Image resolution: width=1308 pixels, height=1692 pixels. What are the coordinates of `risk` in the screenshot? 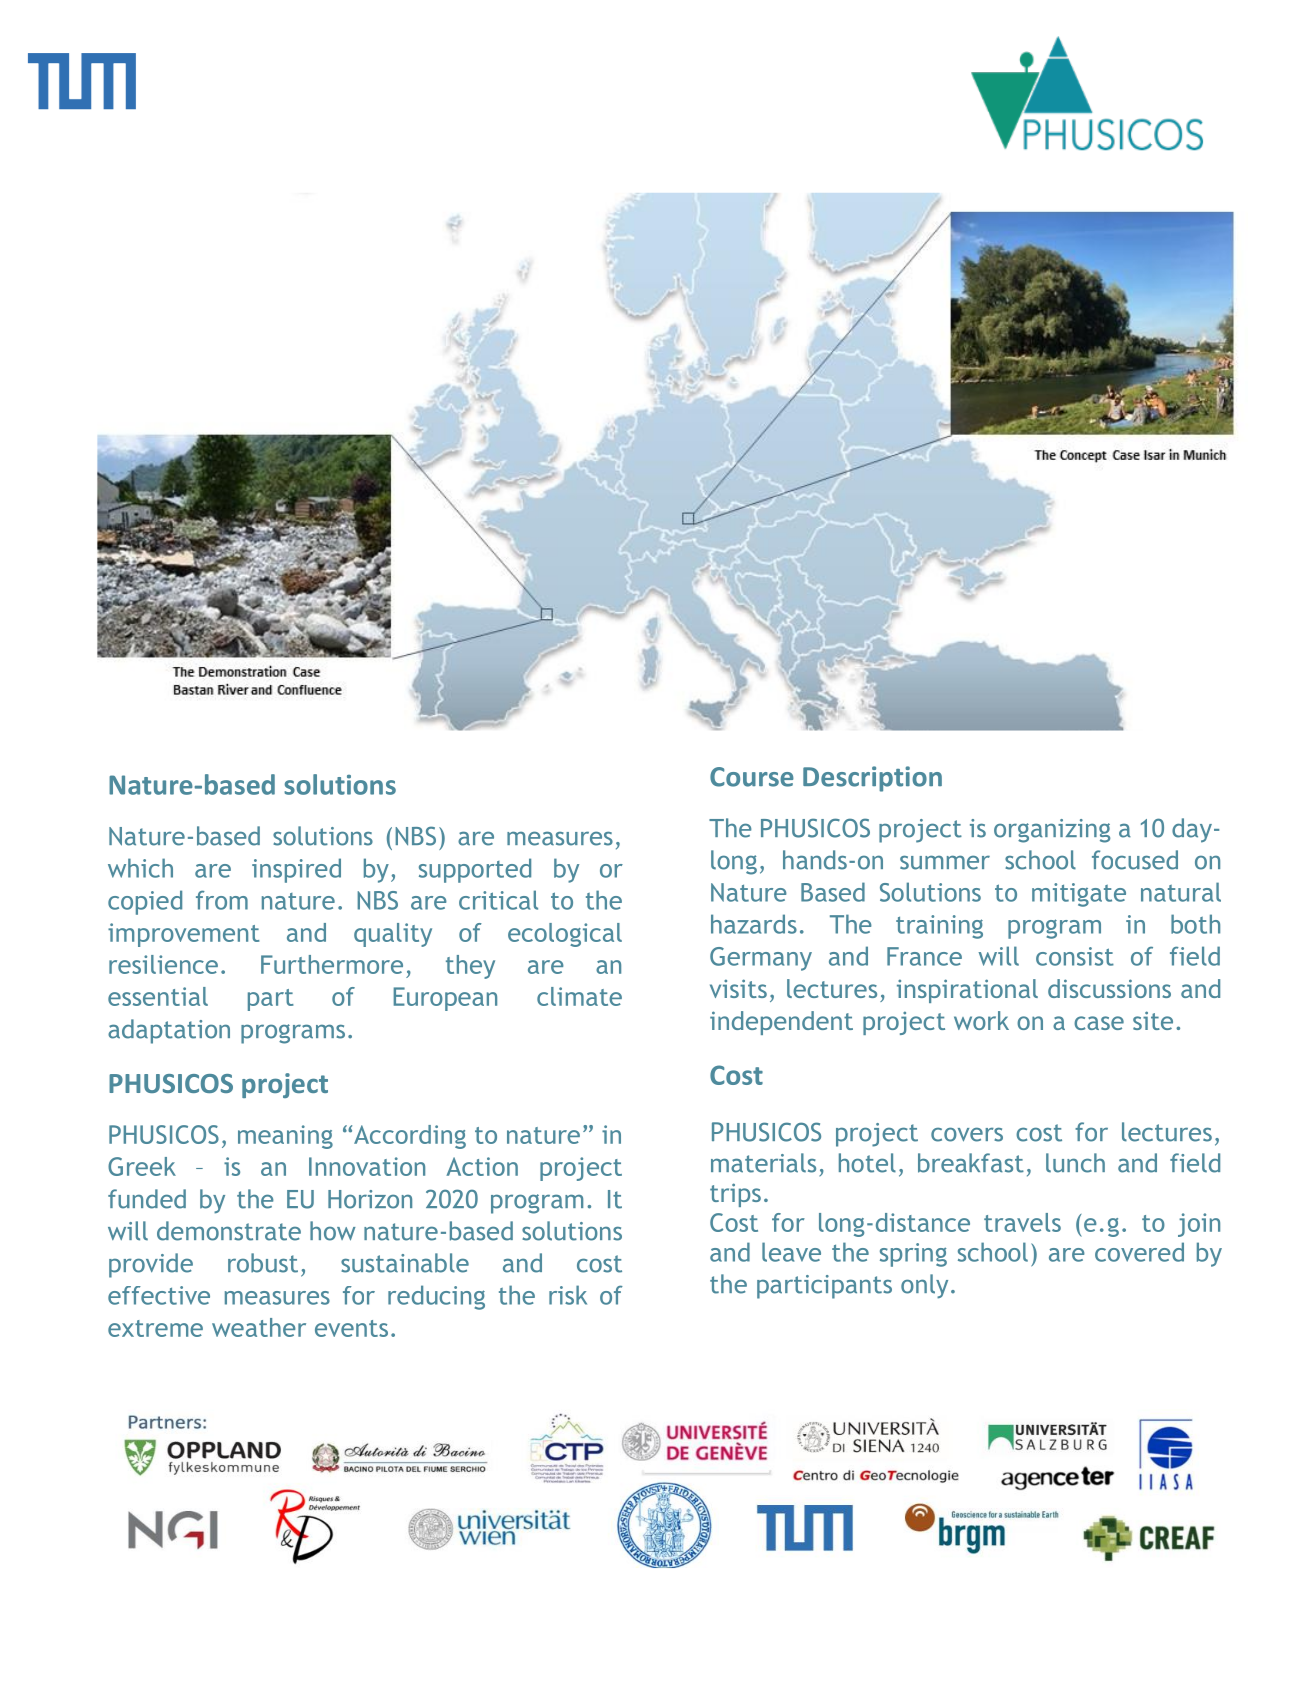 It's located at (568, 1295).
